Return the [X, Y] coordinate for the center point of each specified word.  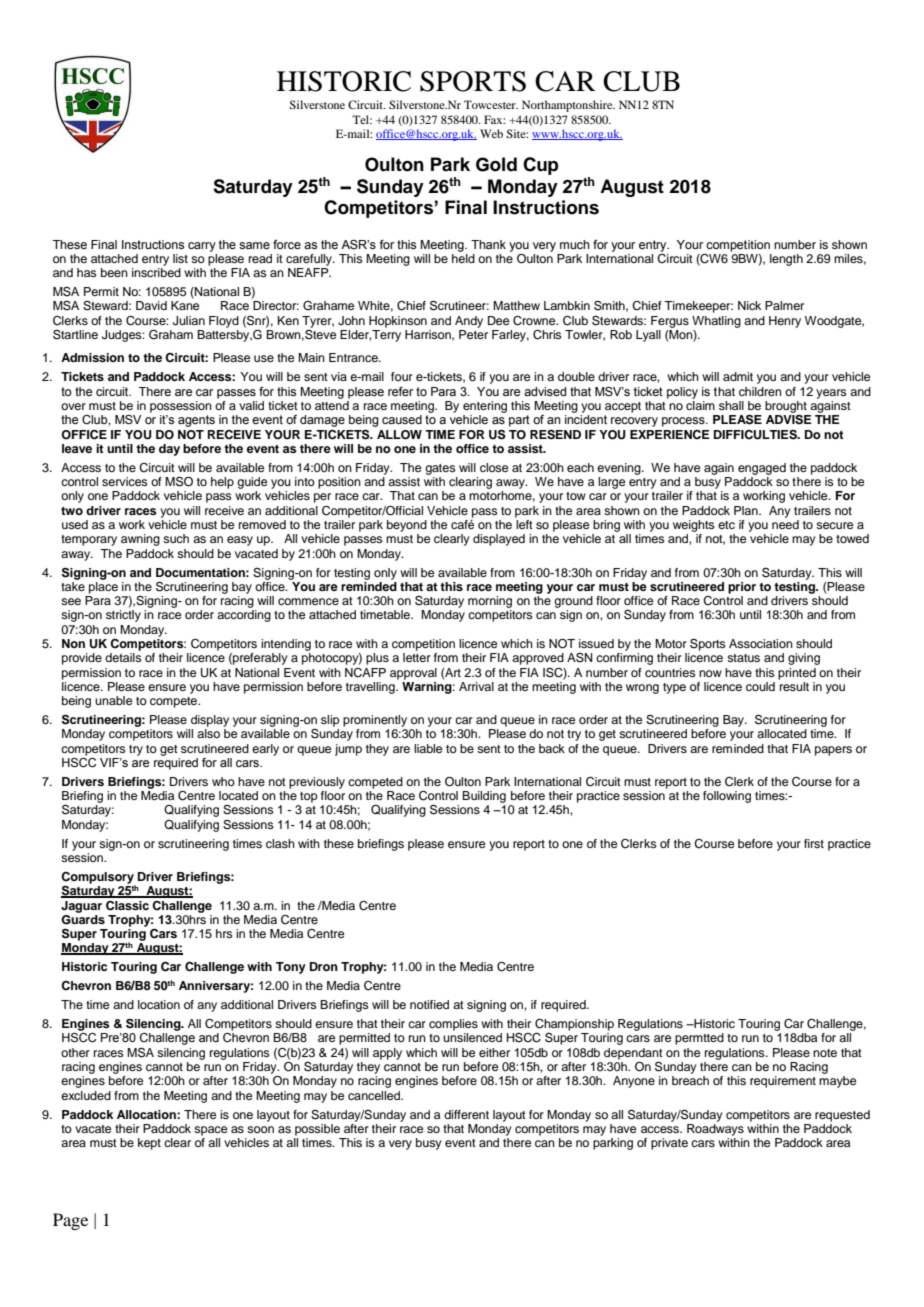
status [743, 658]
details [123, 657]
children [760, 391]
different [466, 1114]
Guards [83, 918]
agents [196, 421]
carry [202, 247]
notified [429, 1004]
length [786, 260]
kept [149, 1144]
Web [491, 133]
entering [485, 407]
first [814, 843]
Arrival [476, 686]
